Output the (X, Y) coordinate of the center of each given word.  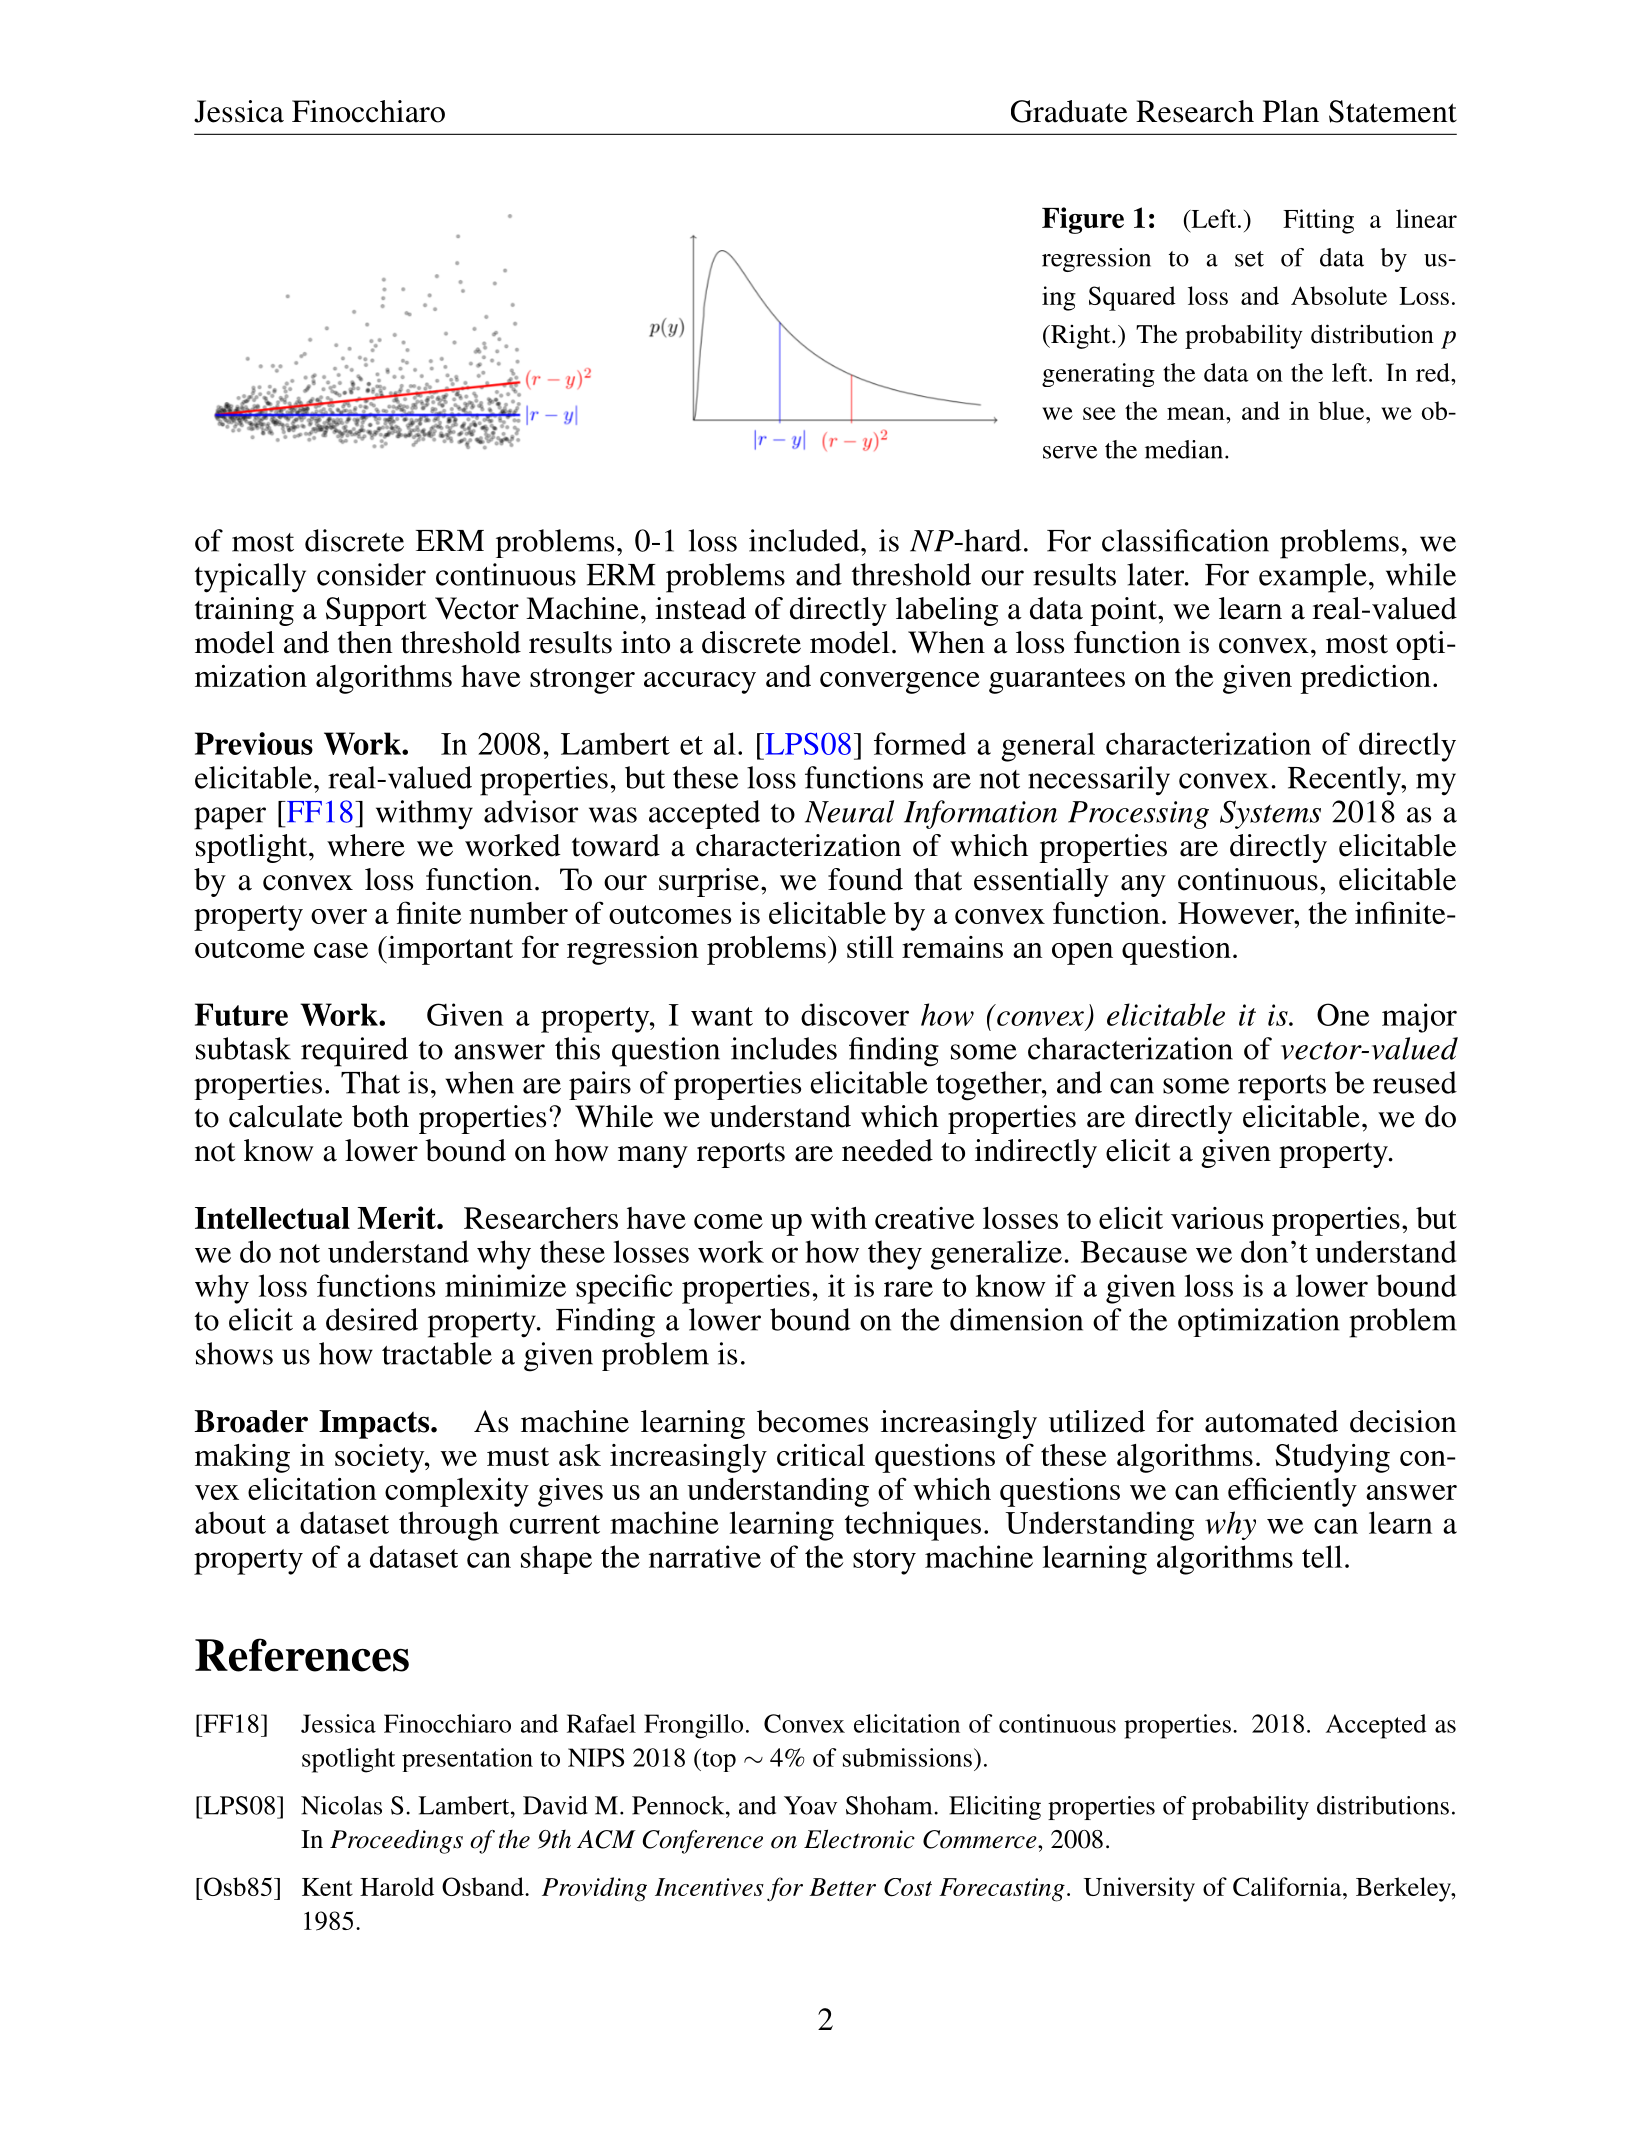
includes (784, 1048)
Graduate (1069, 111)
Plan (1291, 111)
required (354, 1052)
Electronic (859, 1839)
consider (371, 574)
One (1343, 1014)
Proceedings (396, 1841)
